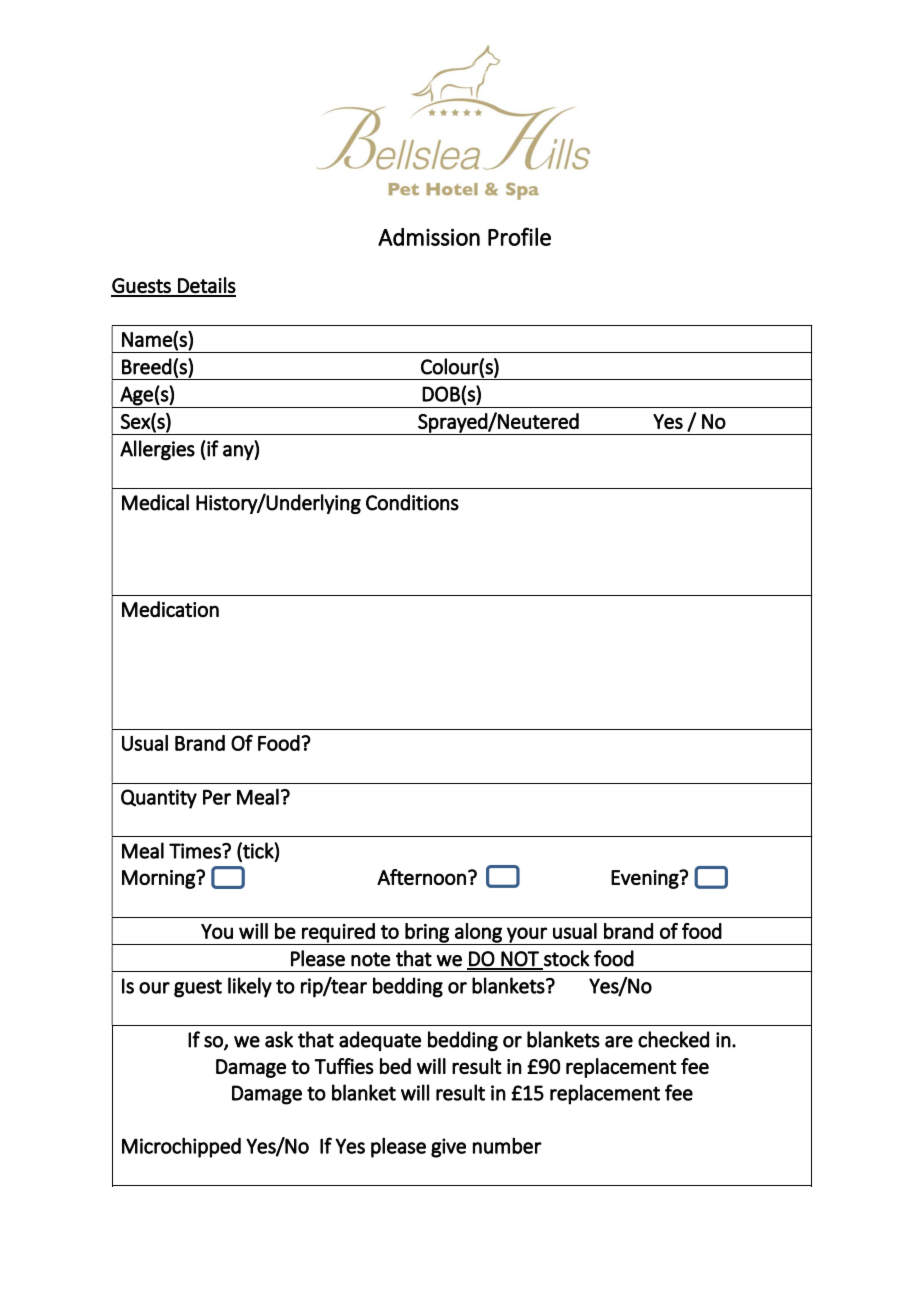  I want to click on Evening, so click(646, 879).
